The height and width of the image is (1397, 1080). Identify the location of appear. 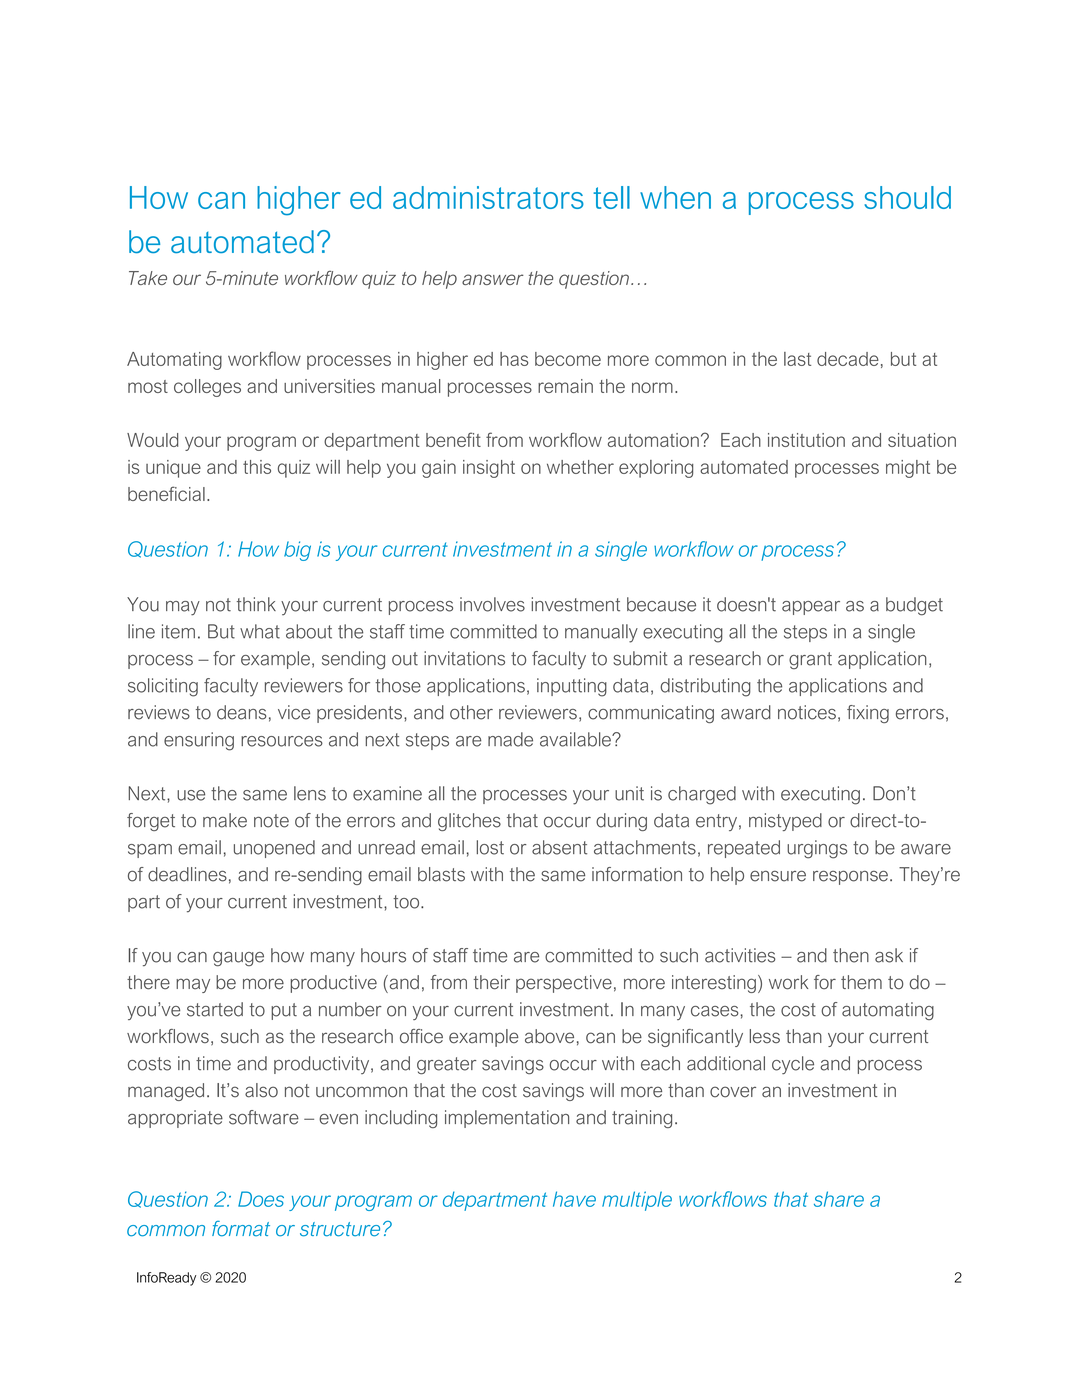
(811, 608).
